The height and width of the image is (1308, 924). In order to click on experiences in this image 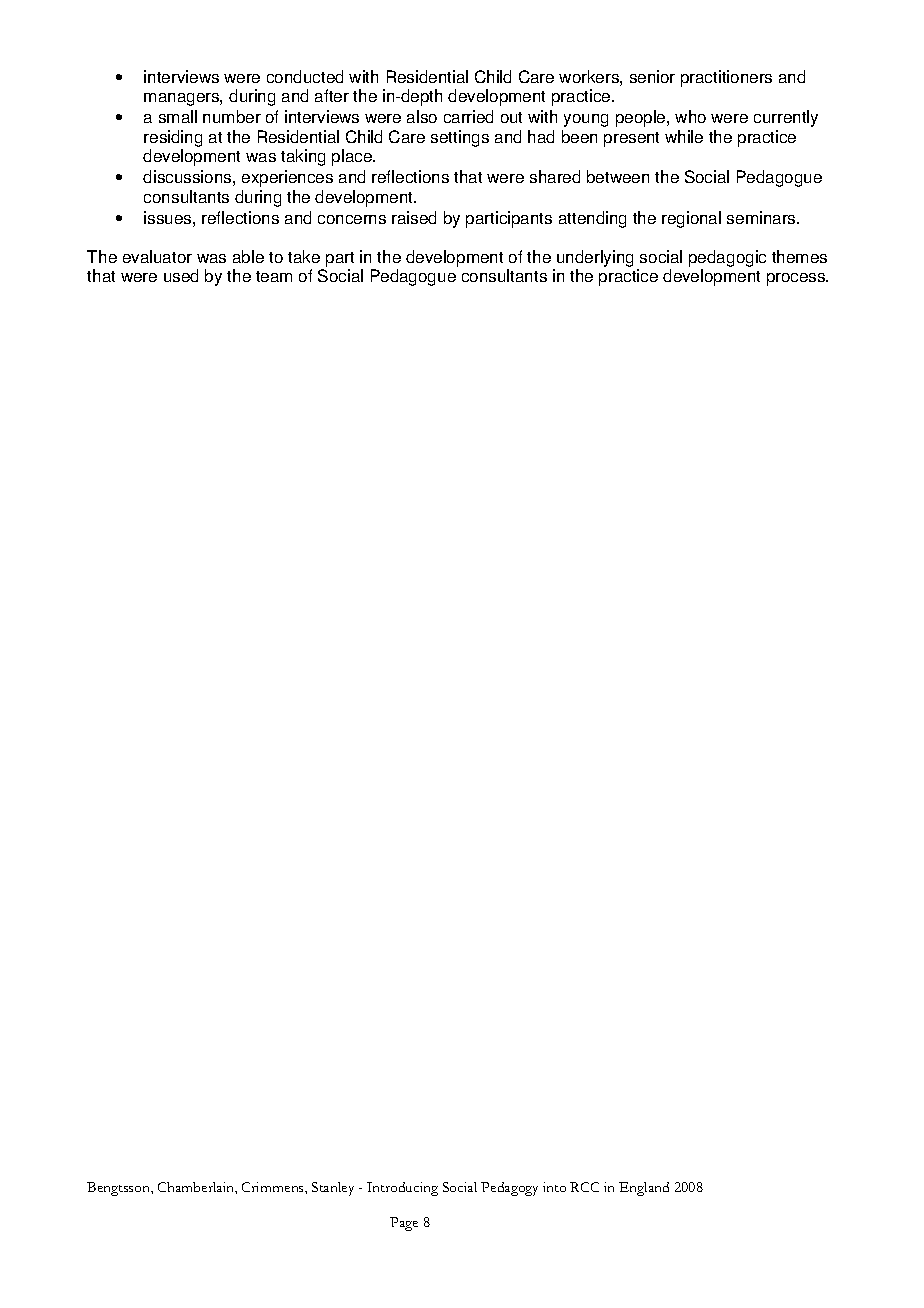, I will do `click(287, 178)`.
